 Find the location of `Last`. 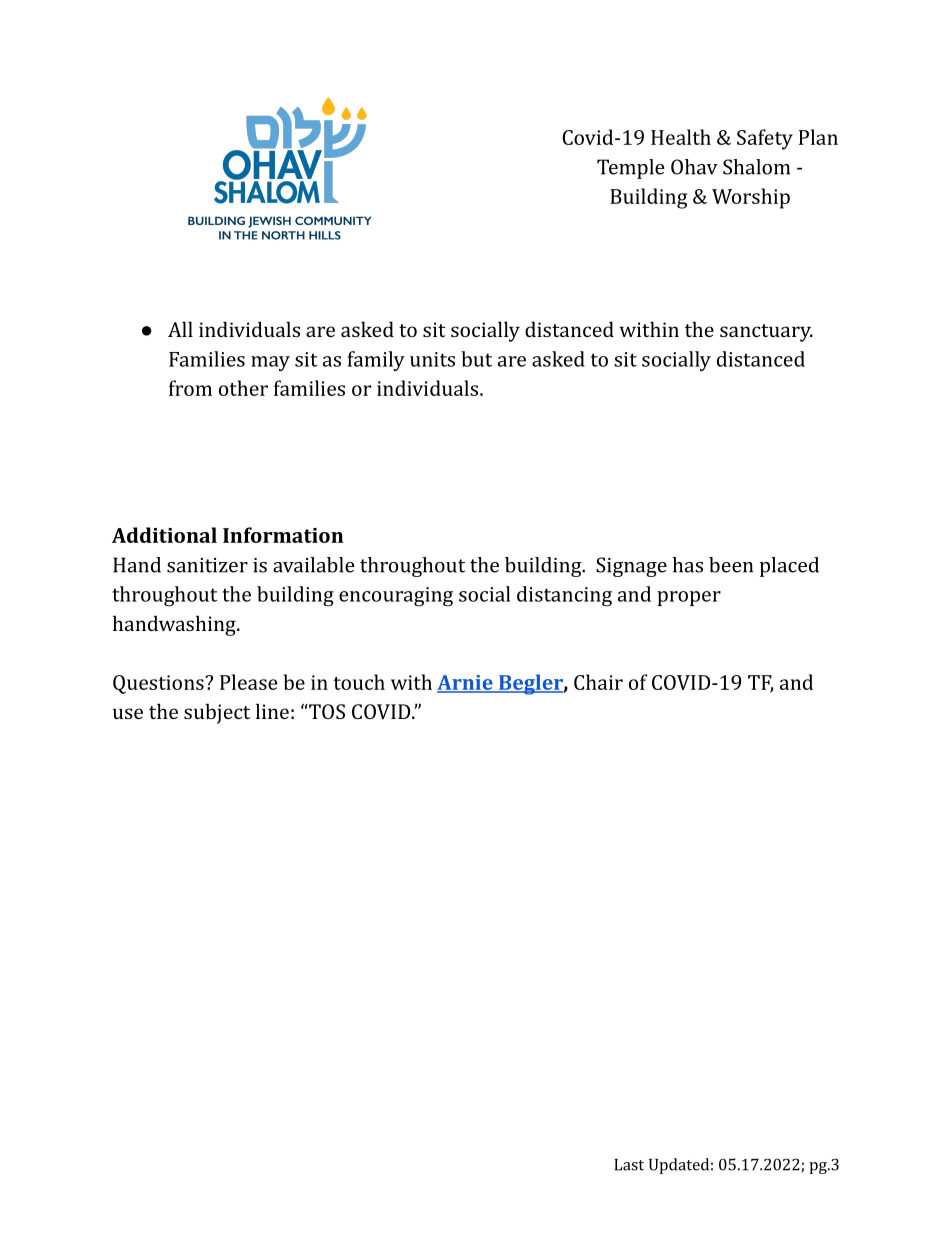

Last is located at coordinates (629, 1165).
